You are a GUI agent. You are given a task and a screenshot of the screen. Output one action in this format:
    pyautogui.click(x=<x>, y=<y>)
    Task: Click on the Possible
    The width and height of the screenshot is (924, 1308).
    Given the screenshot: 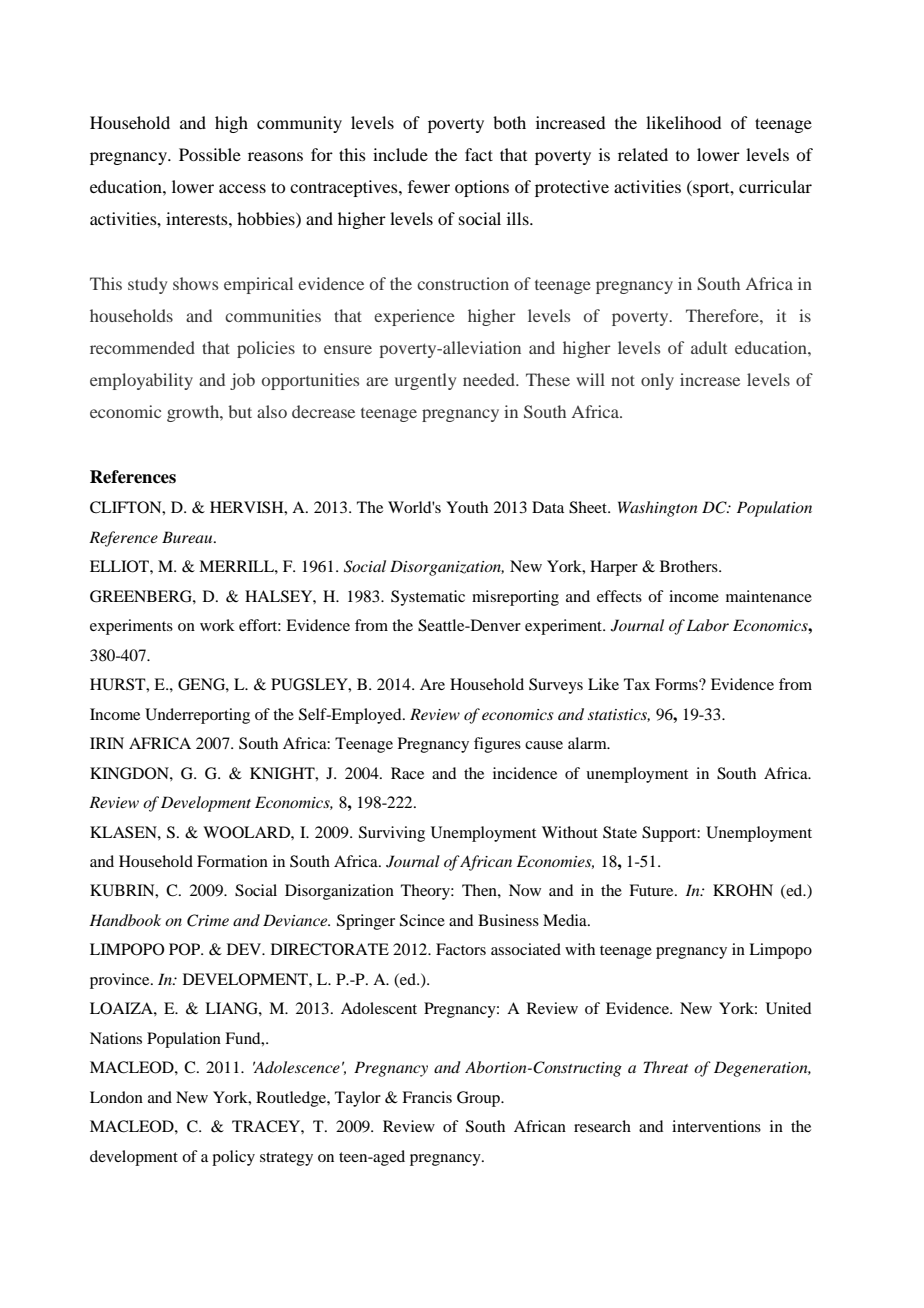 What is the action you would take?
    pyautogui.click(x=210, y=154)
